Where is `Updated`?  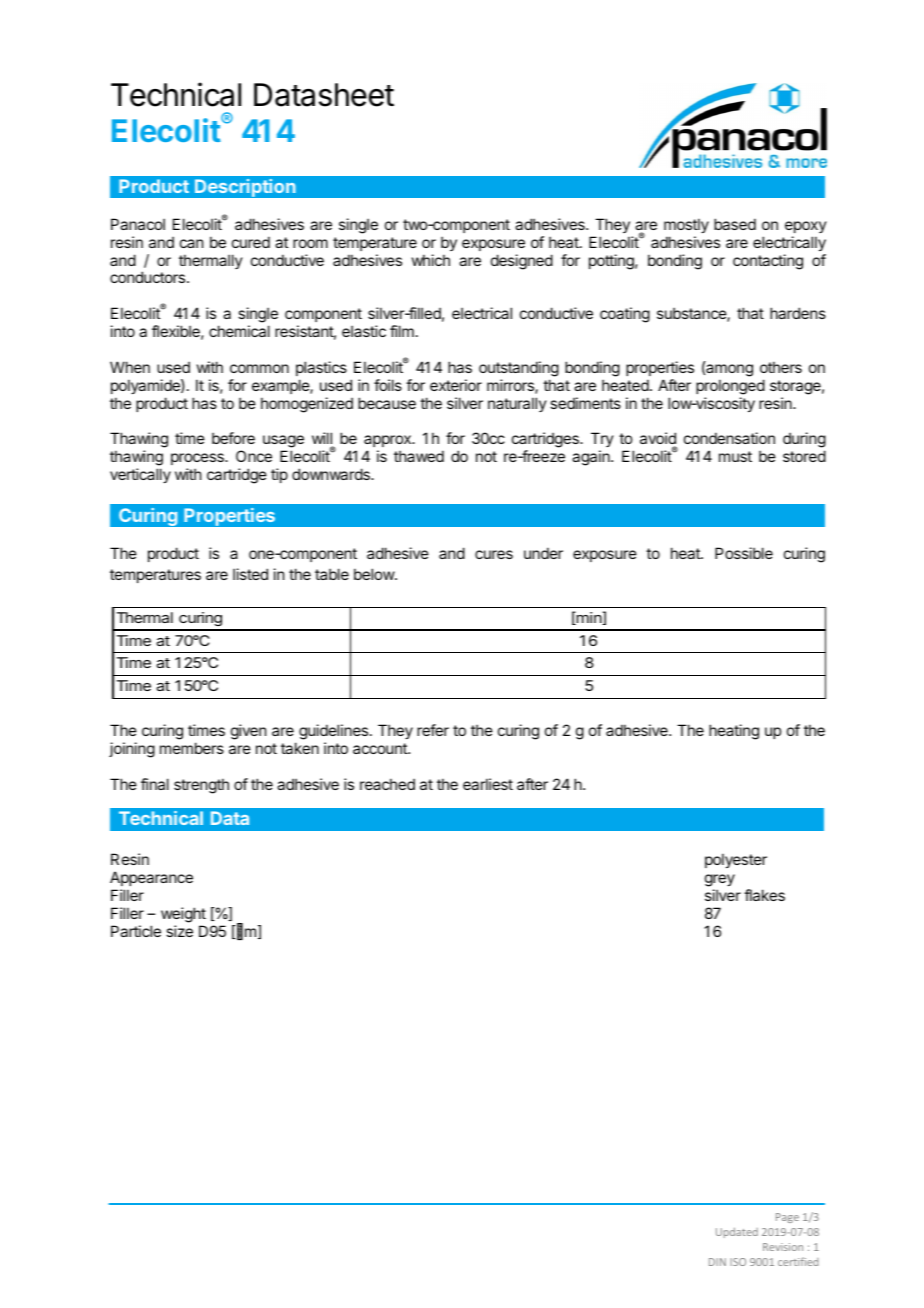 Updated is located at coordinates (737, 1232).
